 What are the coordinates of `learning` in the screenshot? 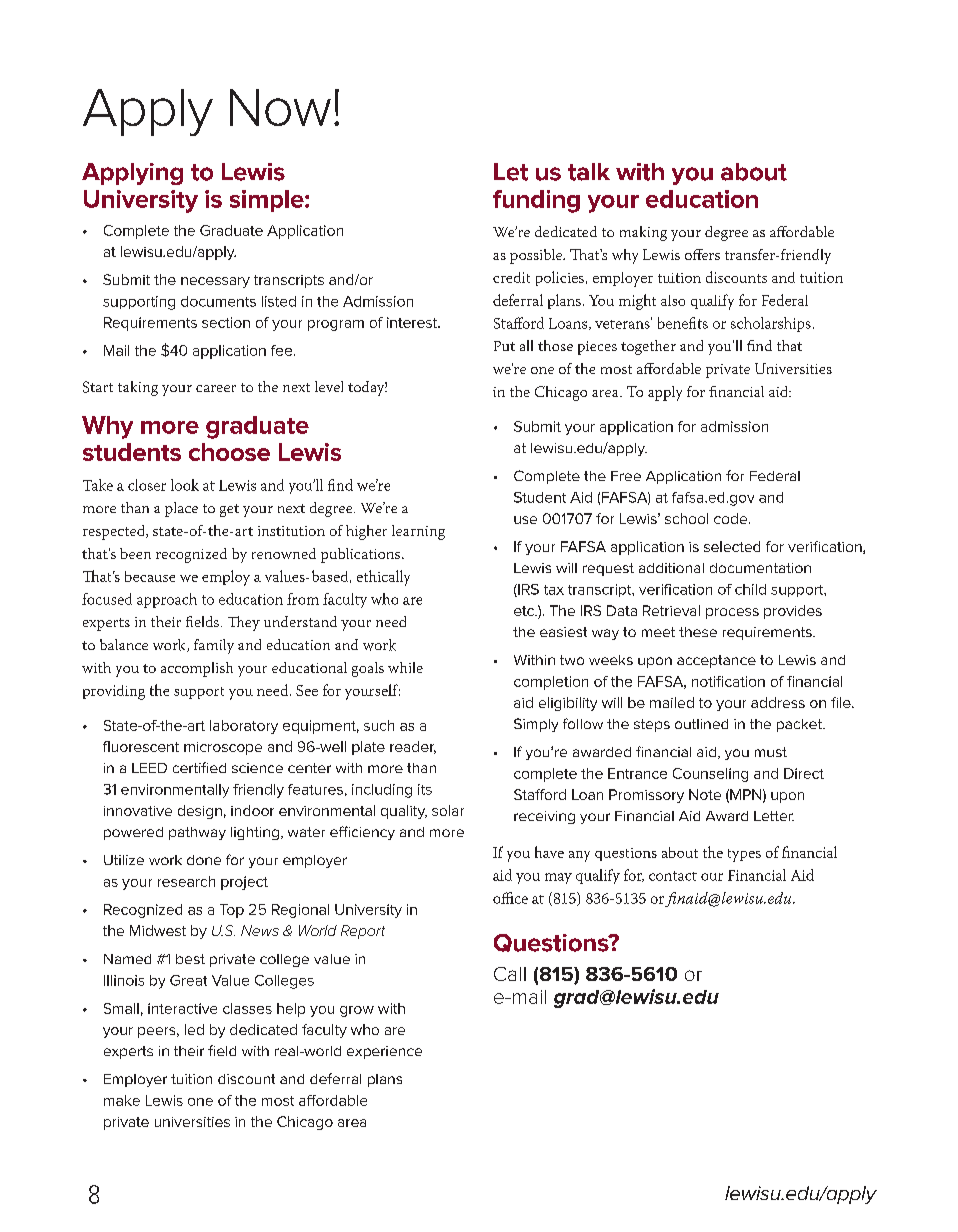 It's located at (418, 532).
